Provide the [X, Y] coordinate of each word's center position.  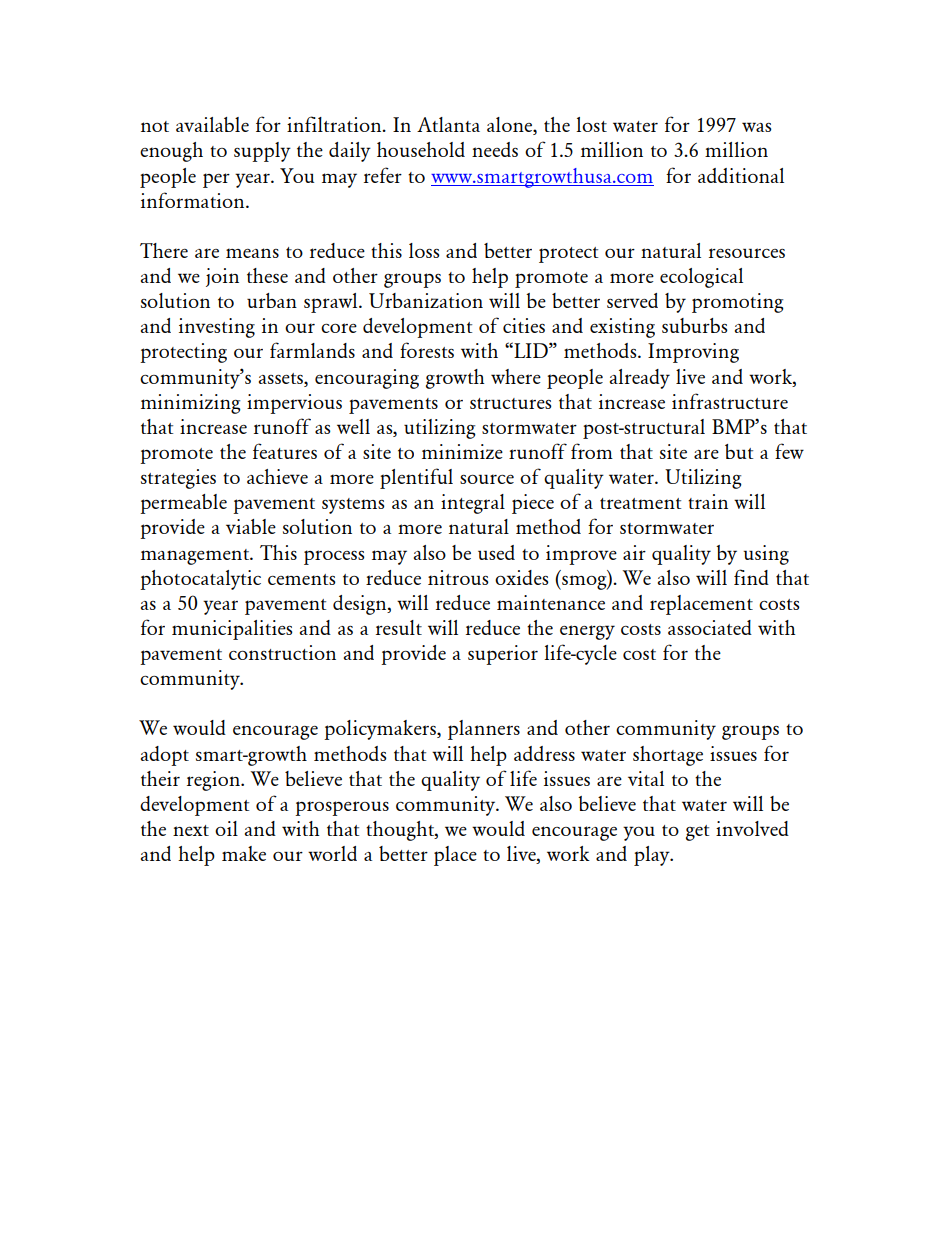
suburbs [695, 325]
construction [282, 652]
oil [226, 828]
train [708, 501]
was [757, 127]
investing [217, 328]
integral [473, 504]
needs [495, 149]
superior [503, 655]
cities [524, 325]
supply [262, 152]
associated [710, 627]
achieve [277, 476]
